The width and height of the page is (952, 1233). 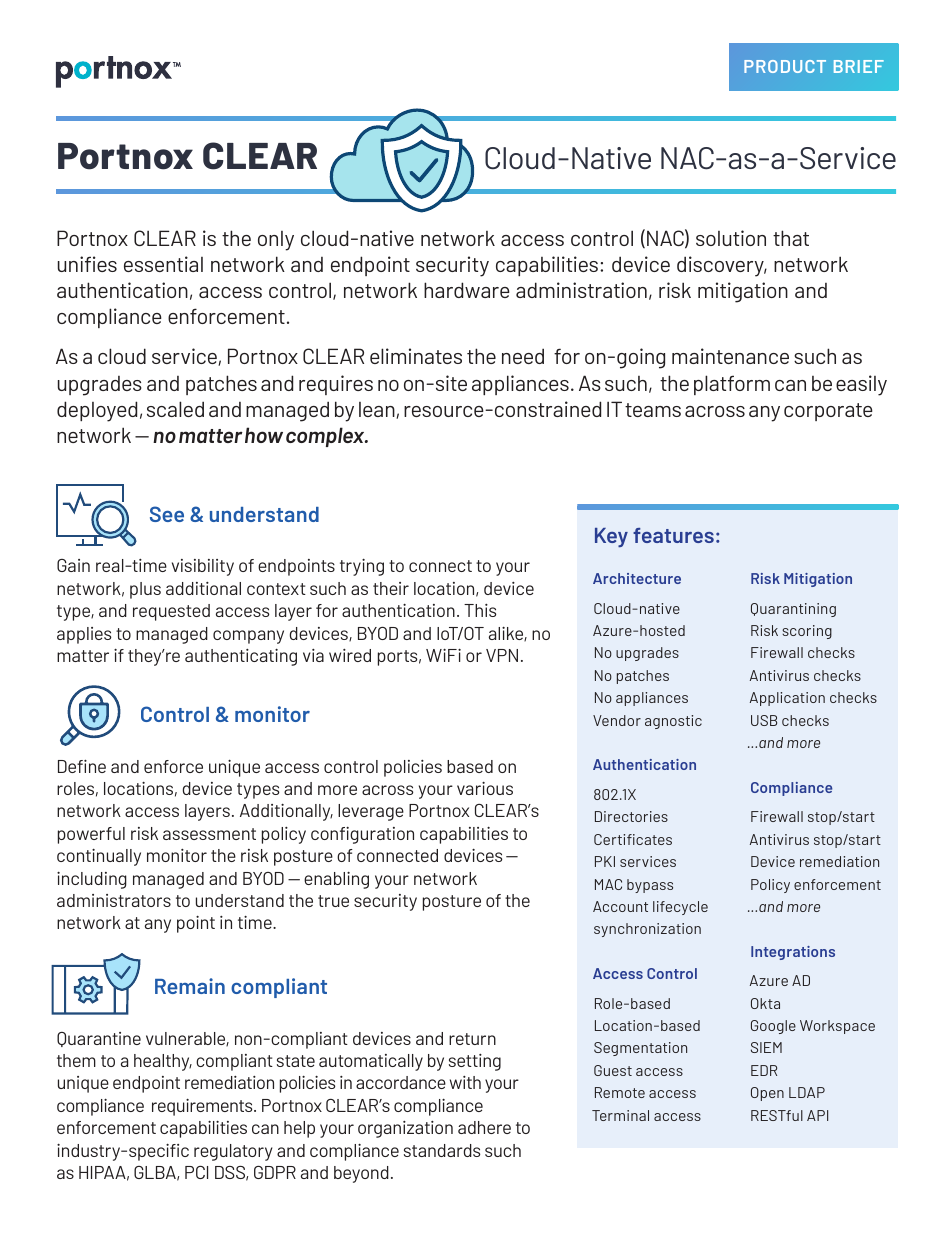 What do you see at coordinates (484, 1127) in the page?
I see `adhere` at bounding box center [484, 1127].
